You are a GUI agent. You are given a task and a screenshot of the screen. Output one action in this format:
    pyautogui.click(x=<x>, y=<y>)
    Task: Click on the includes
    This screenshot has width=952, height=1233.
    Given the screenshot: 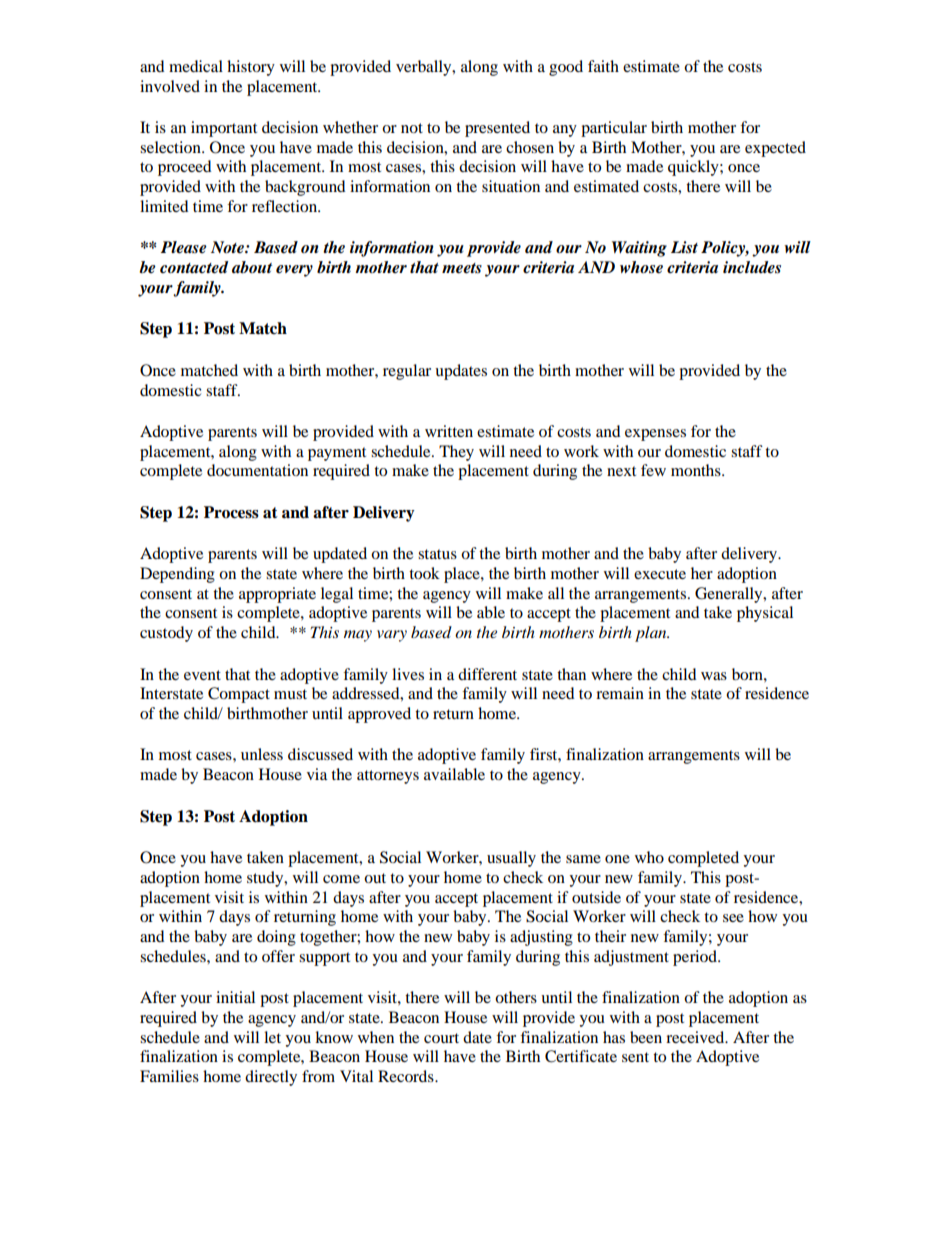 What is the action you would take?
    pyautogui.click(x=752, y=267)
